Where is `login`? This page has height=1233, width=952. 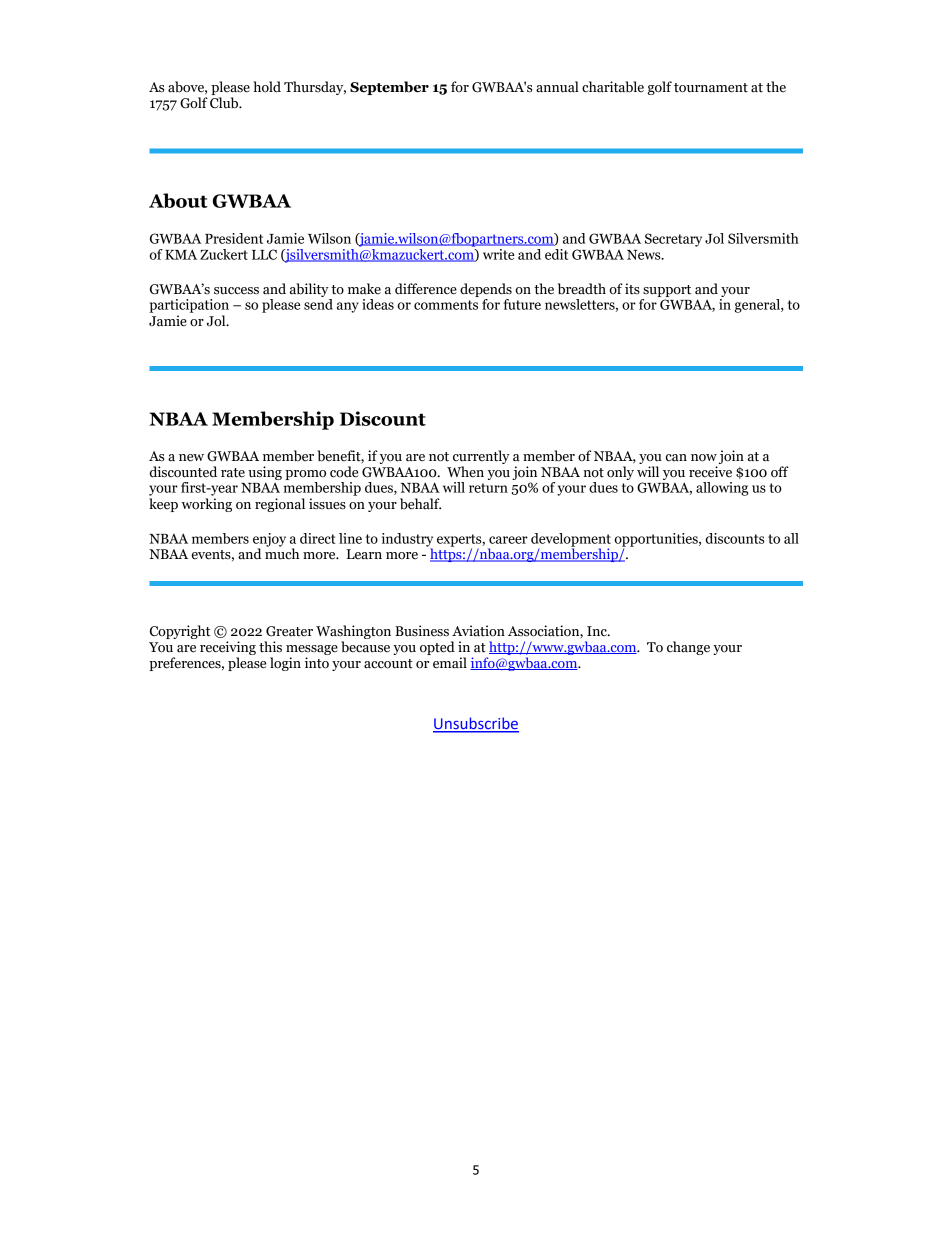
login is located at coordinates (285, 664).
